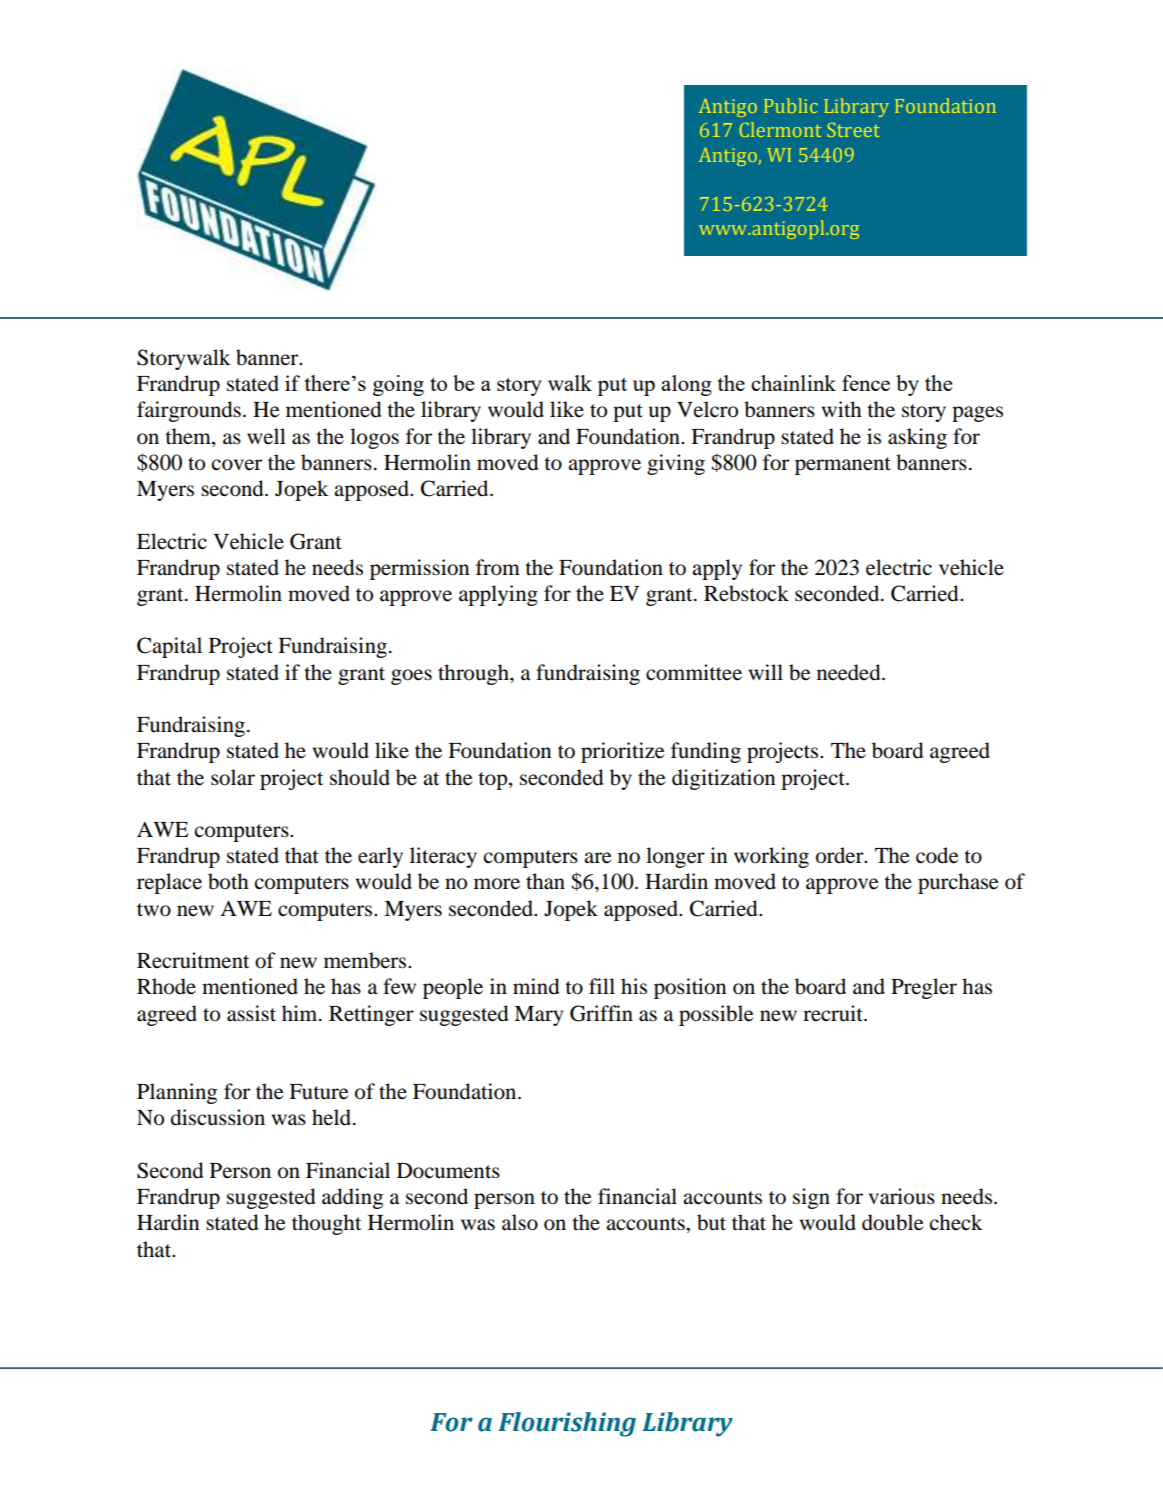  I want to click on Public, so click(791, 105).
